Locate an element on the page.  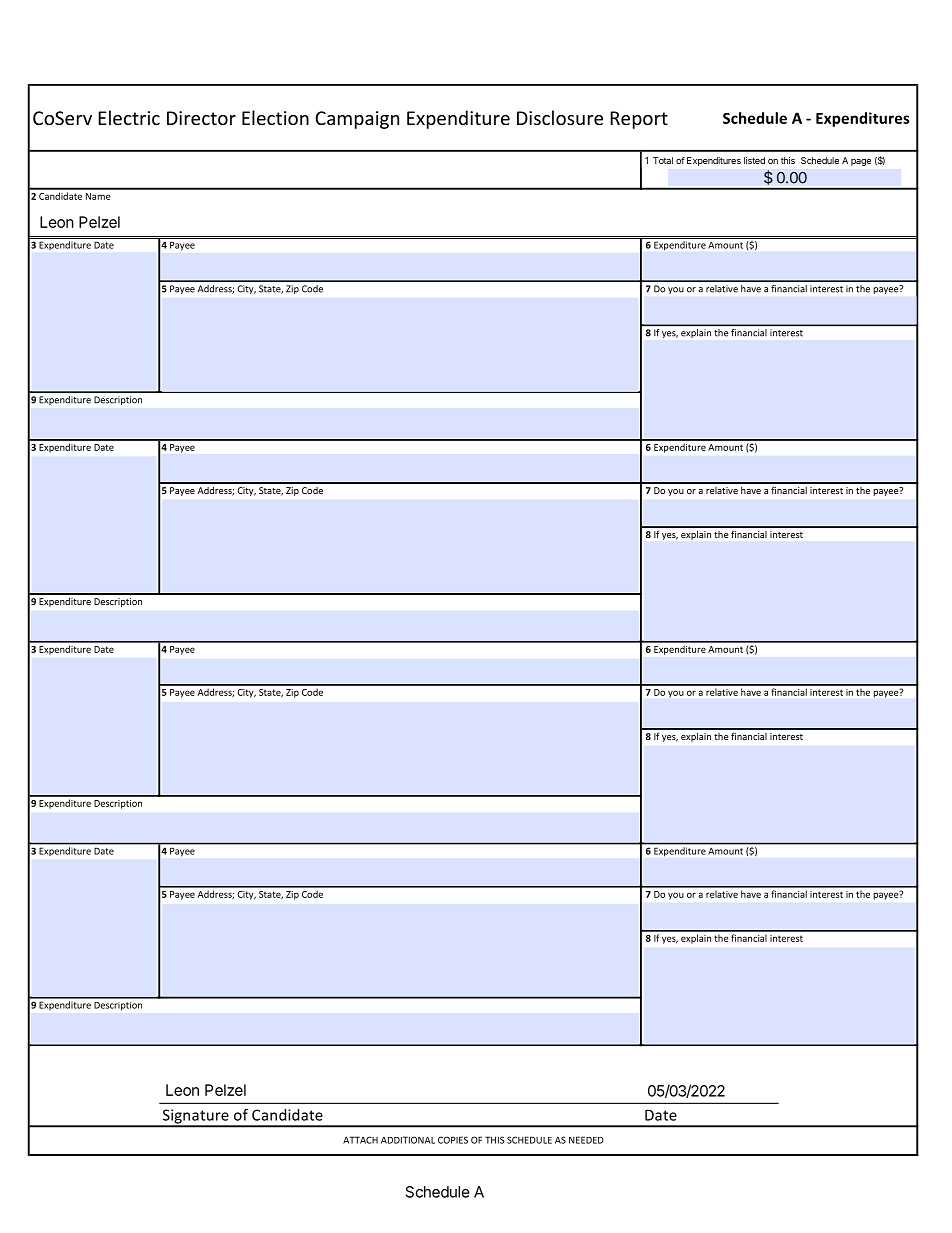
Campaign is located at coordinates (357, 120).
